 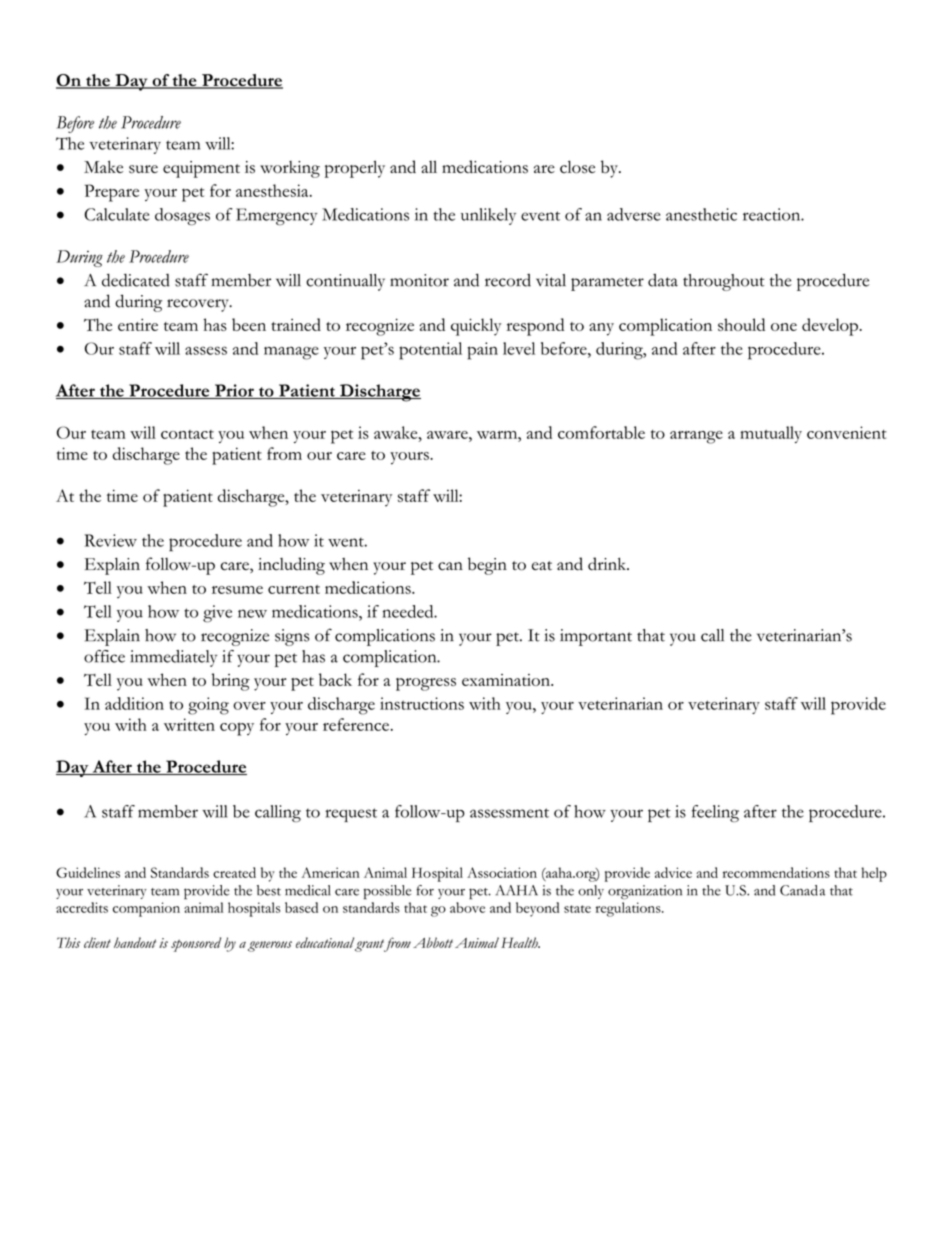 What do you see at coordinates (146, 909) in the screenshot?
I see `companion` at bounding box center [146, 909].
